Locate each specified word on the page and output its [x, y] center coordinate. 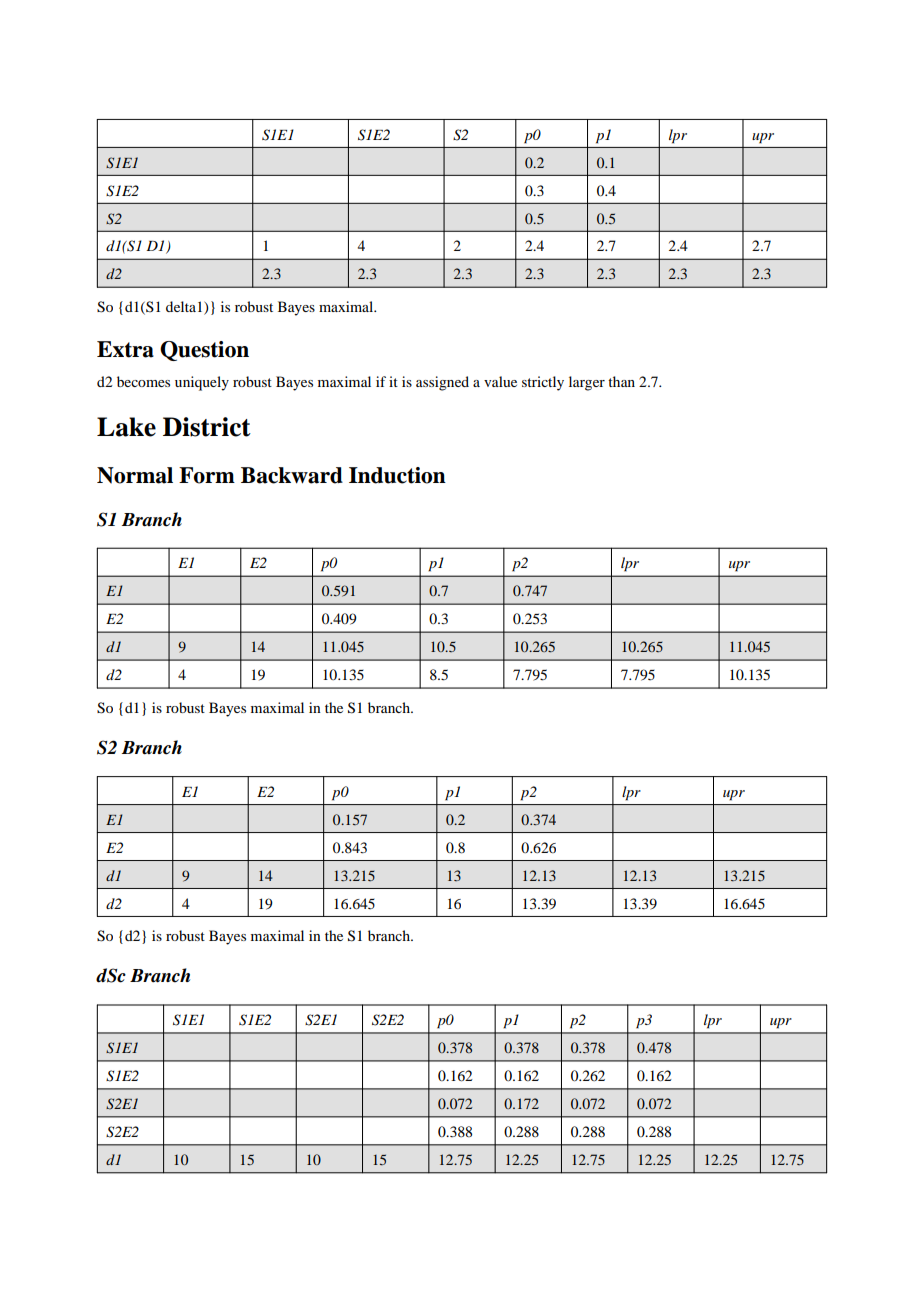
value [500, 381]
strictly [543, 383]
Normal [135, 475]
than [621, 381]
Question [204, 351]
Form [207, 475]
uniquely [202, 383]
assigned [442, 383]
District [207, 427]
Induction [397, 475]
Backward [292, 475]
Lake [126, 427]
